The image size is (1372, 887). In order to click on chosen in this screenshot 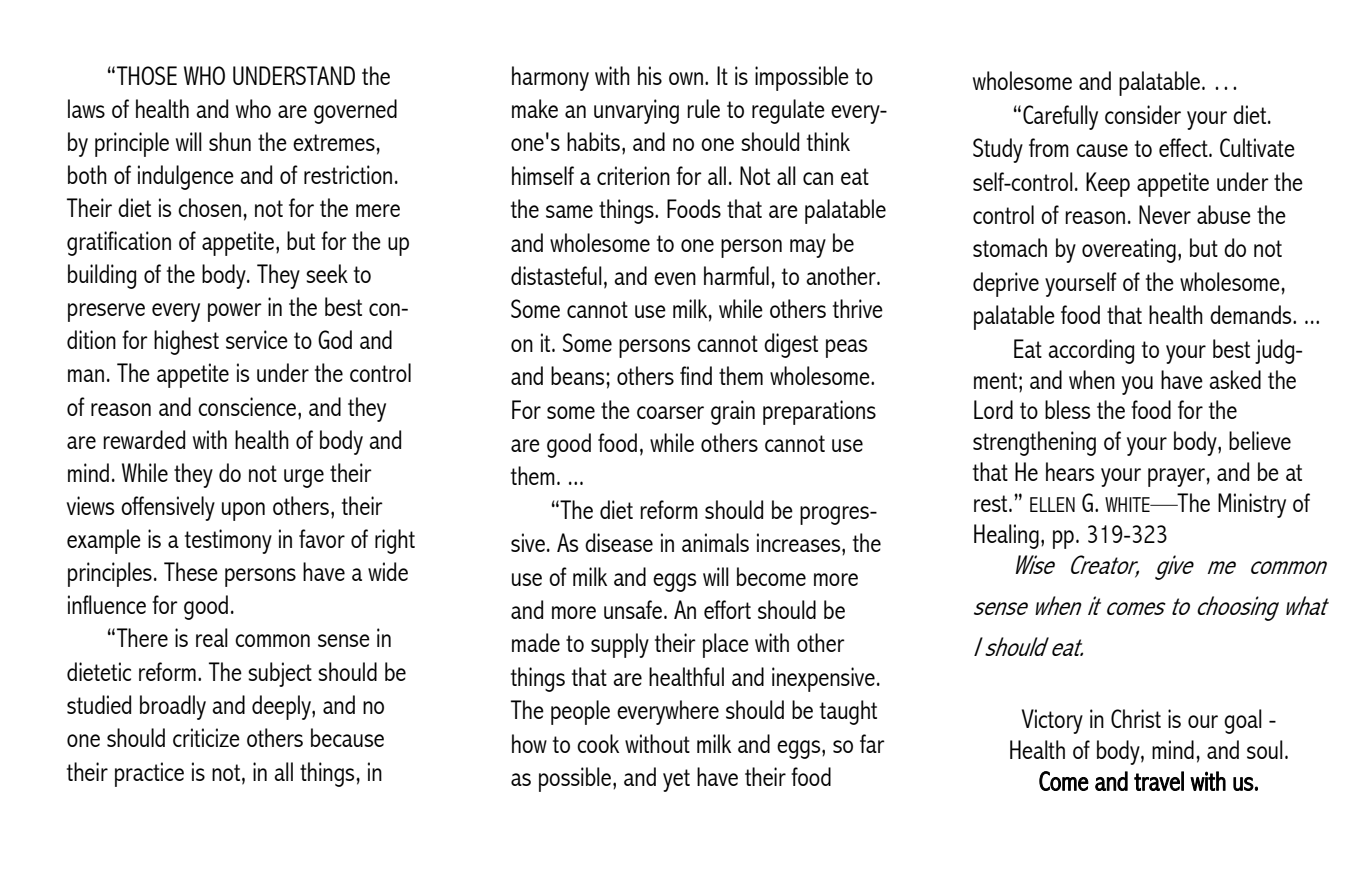, I will do `click(209, 207)`.
